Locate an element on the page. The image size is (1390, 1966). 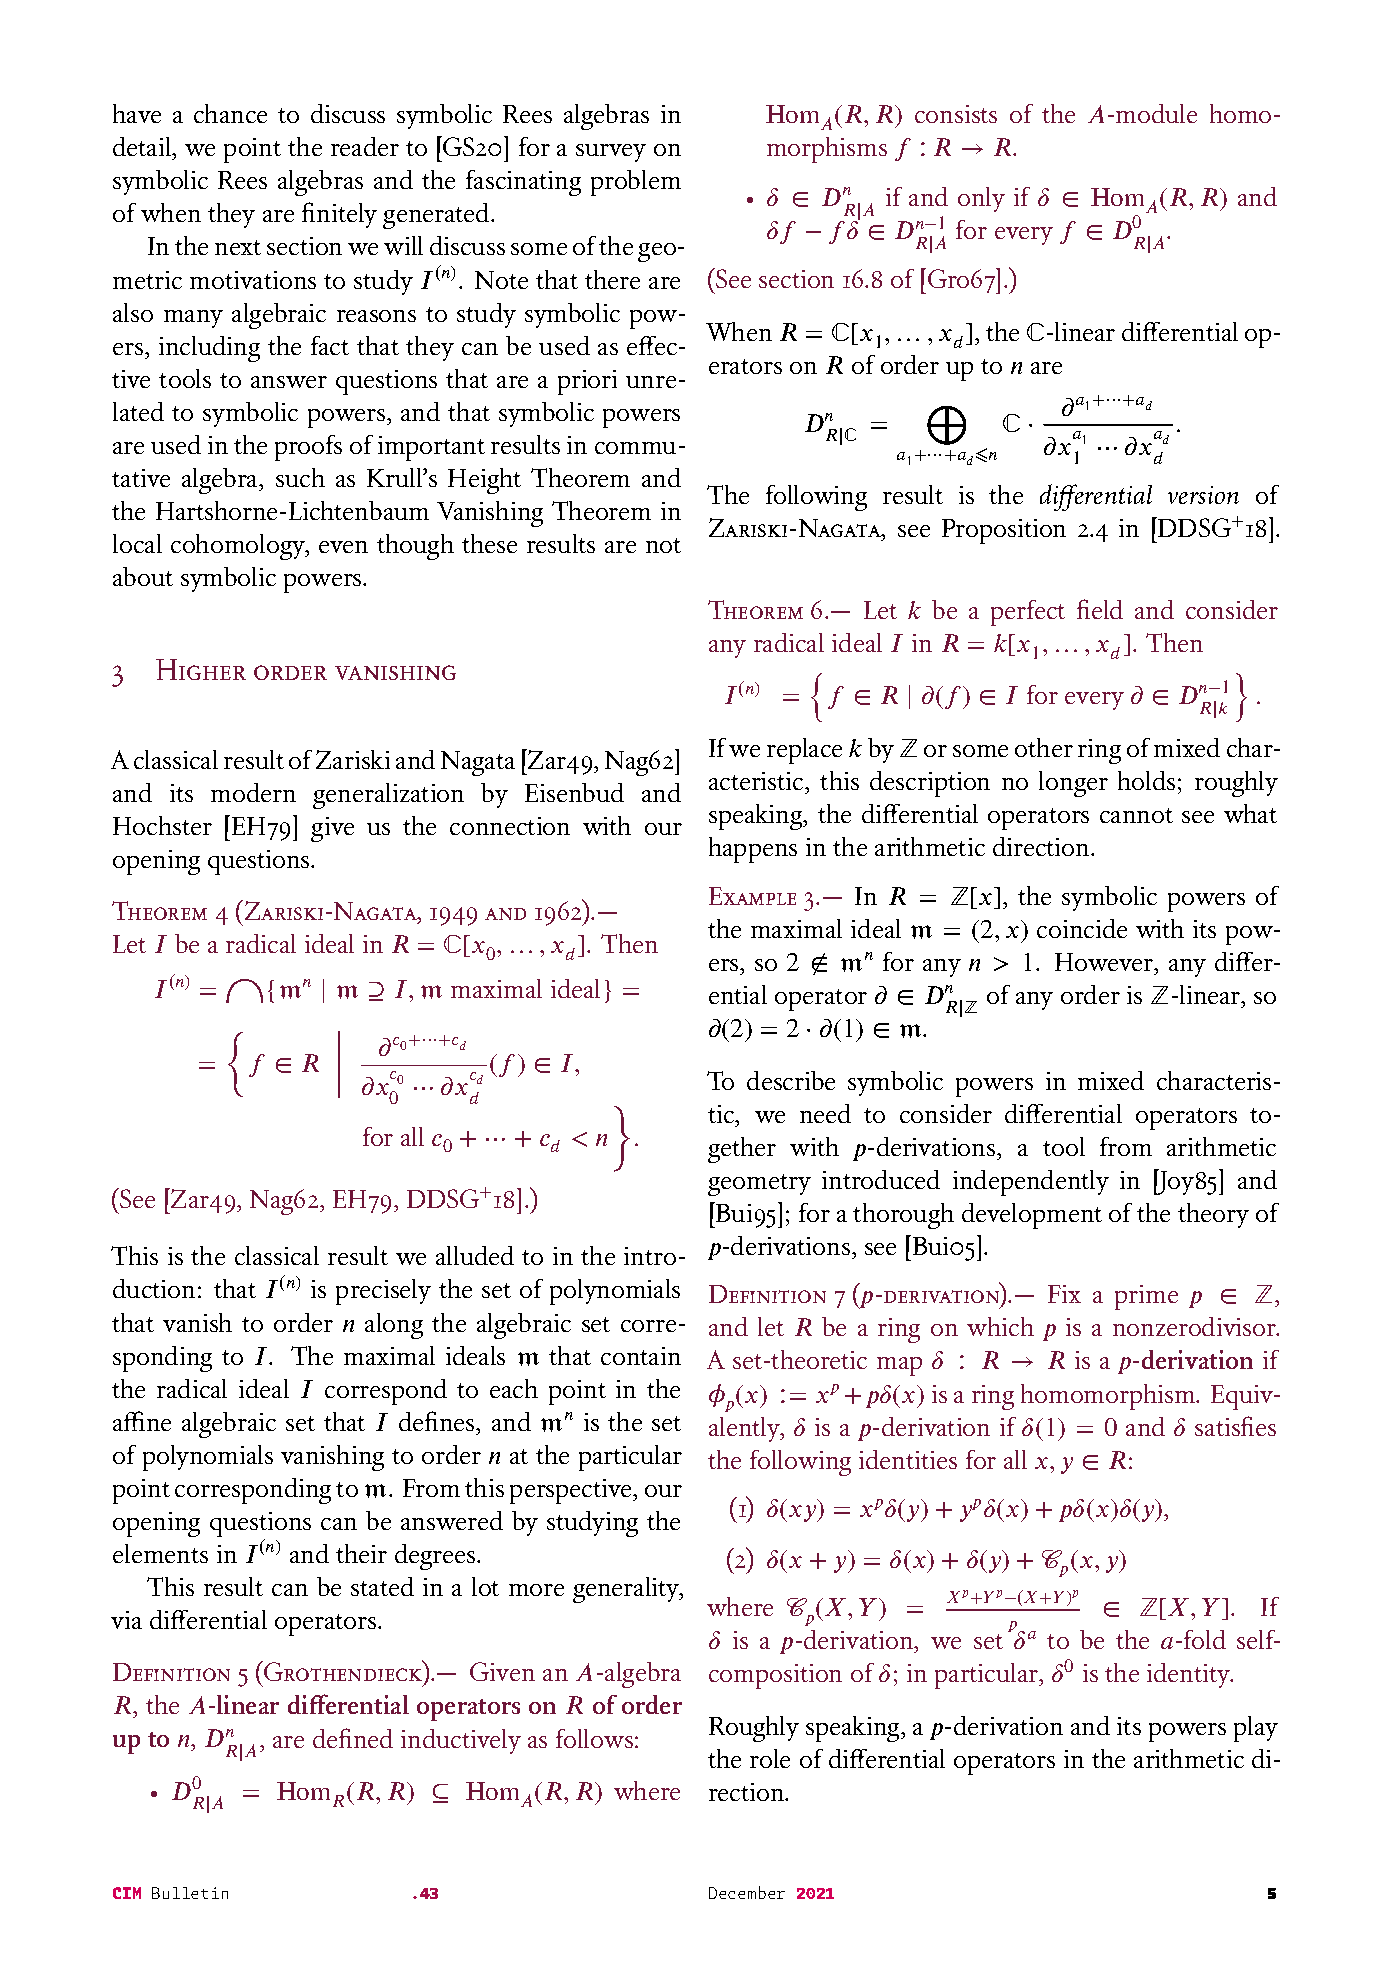
affine is located at coordinates (142, 1421).
